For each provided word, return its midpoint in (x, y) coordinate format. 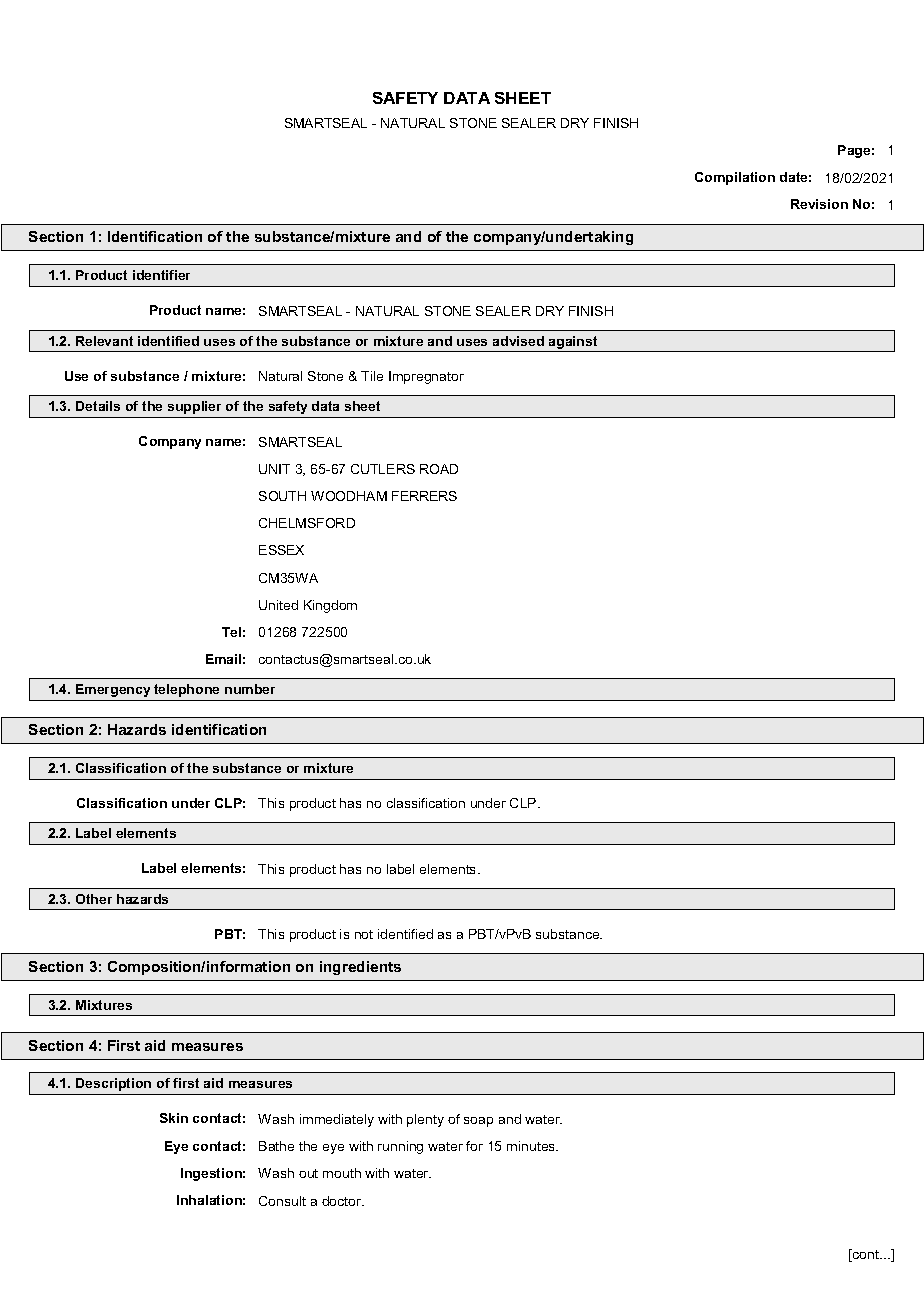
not (364, 934)
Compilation (735, 178)
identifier (161, 275)
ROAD (439, 469)
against (573, 344)
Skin (174, 1118)
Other (94, 899)
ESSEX (281, 550)
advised (518, 341)
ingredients (360, 968)
